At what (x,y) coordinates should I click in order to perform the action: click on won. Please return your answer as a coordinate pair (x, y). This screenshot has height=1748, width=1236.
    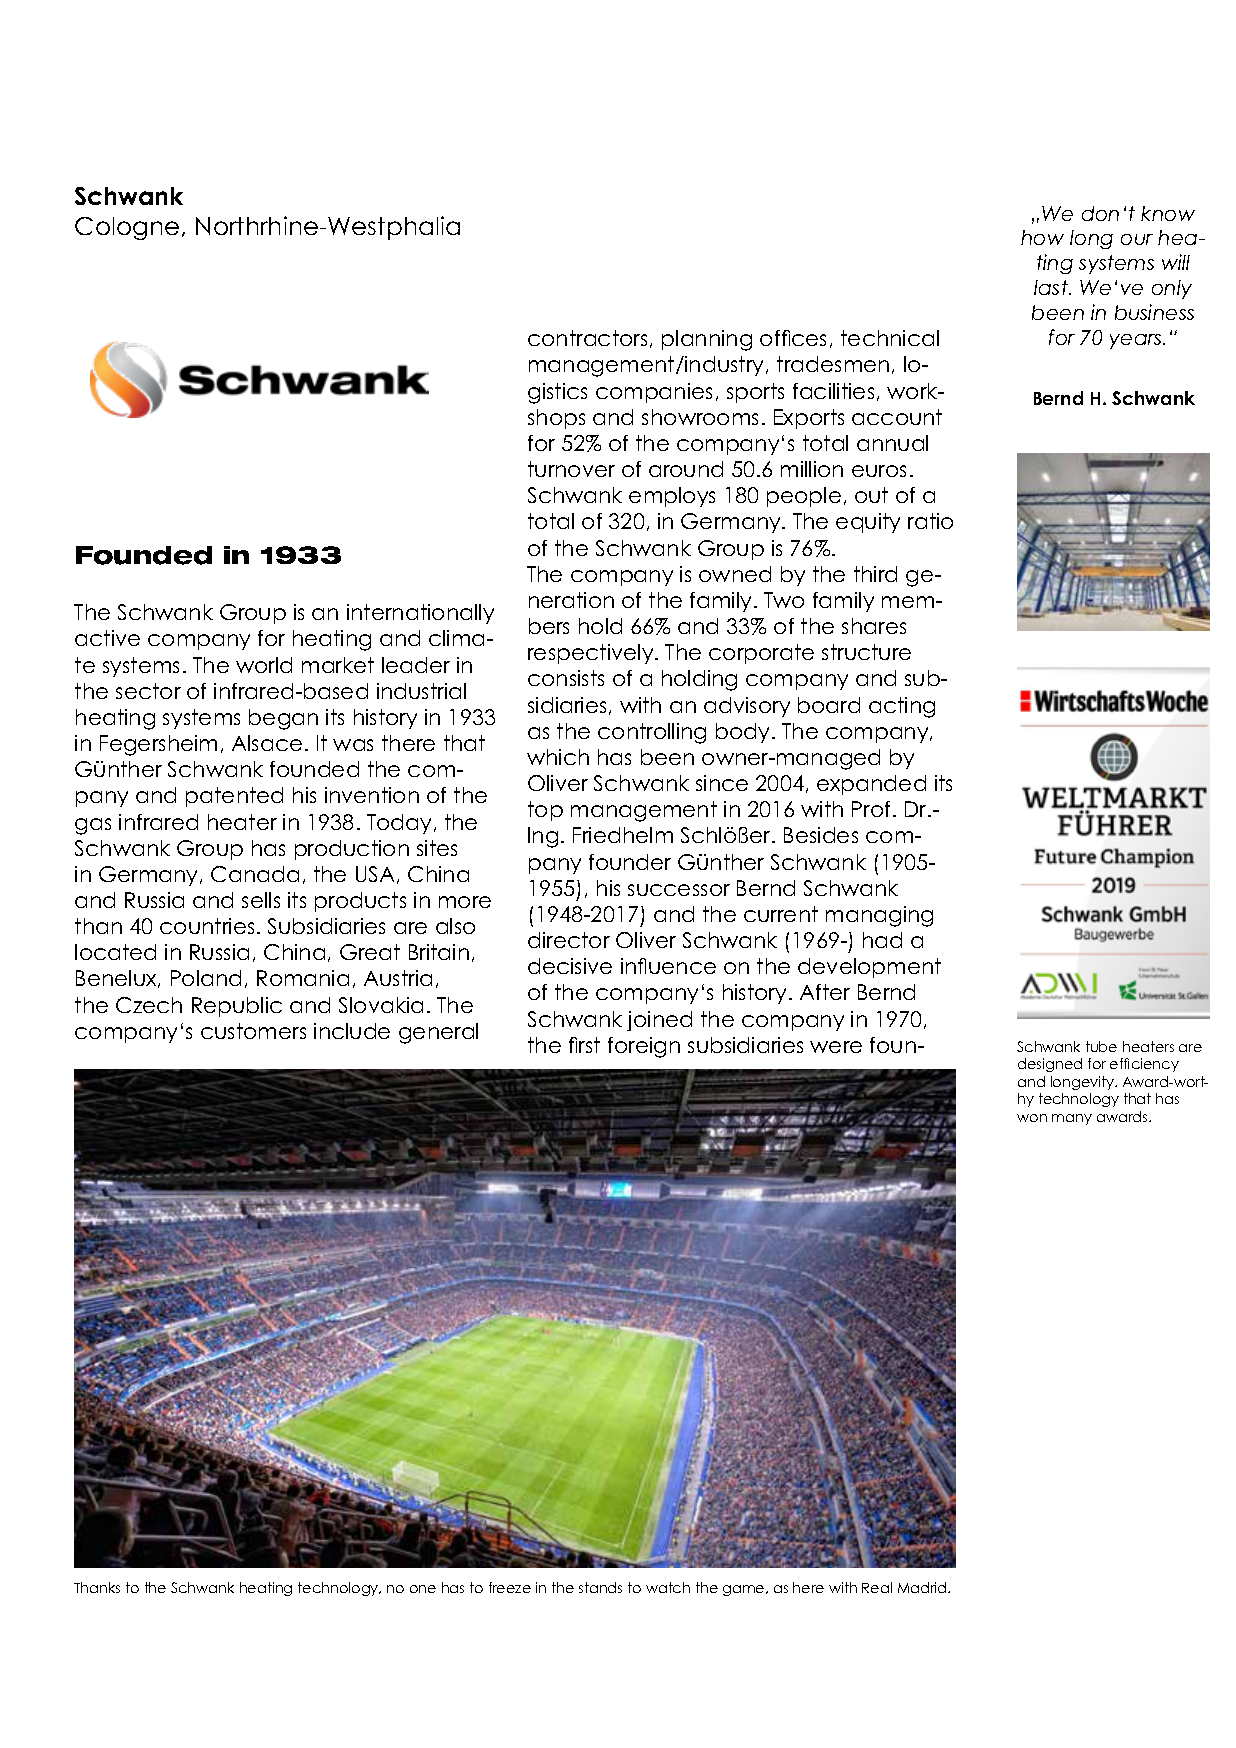
    Looking at the image, I should click on (1032, 1118).
